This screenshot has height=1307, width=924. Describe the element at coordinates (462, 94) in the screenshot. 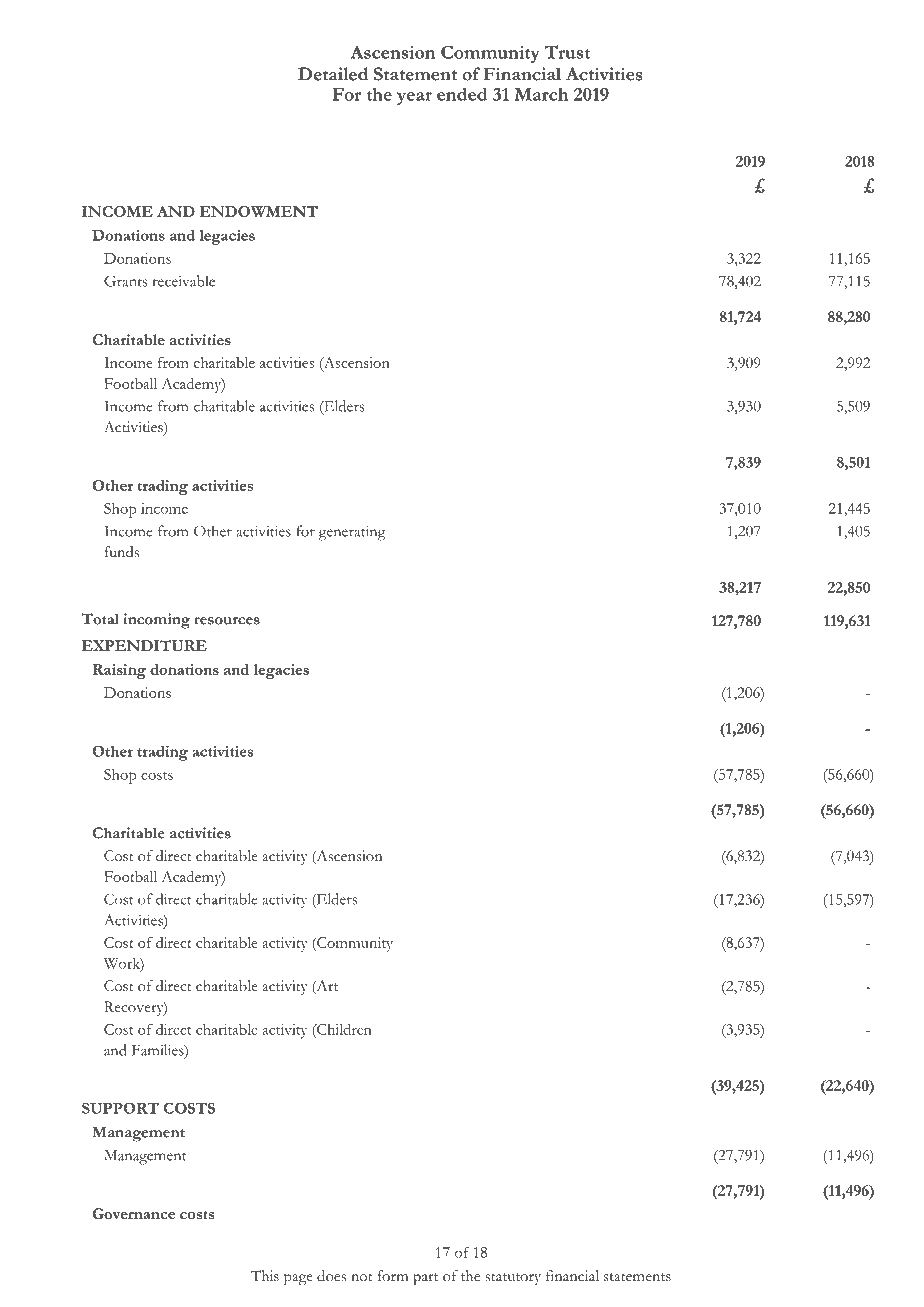

I see `ended` at that location.
